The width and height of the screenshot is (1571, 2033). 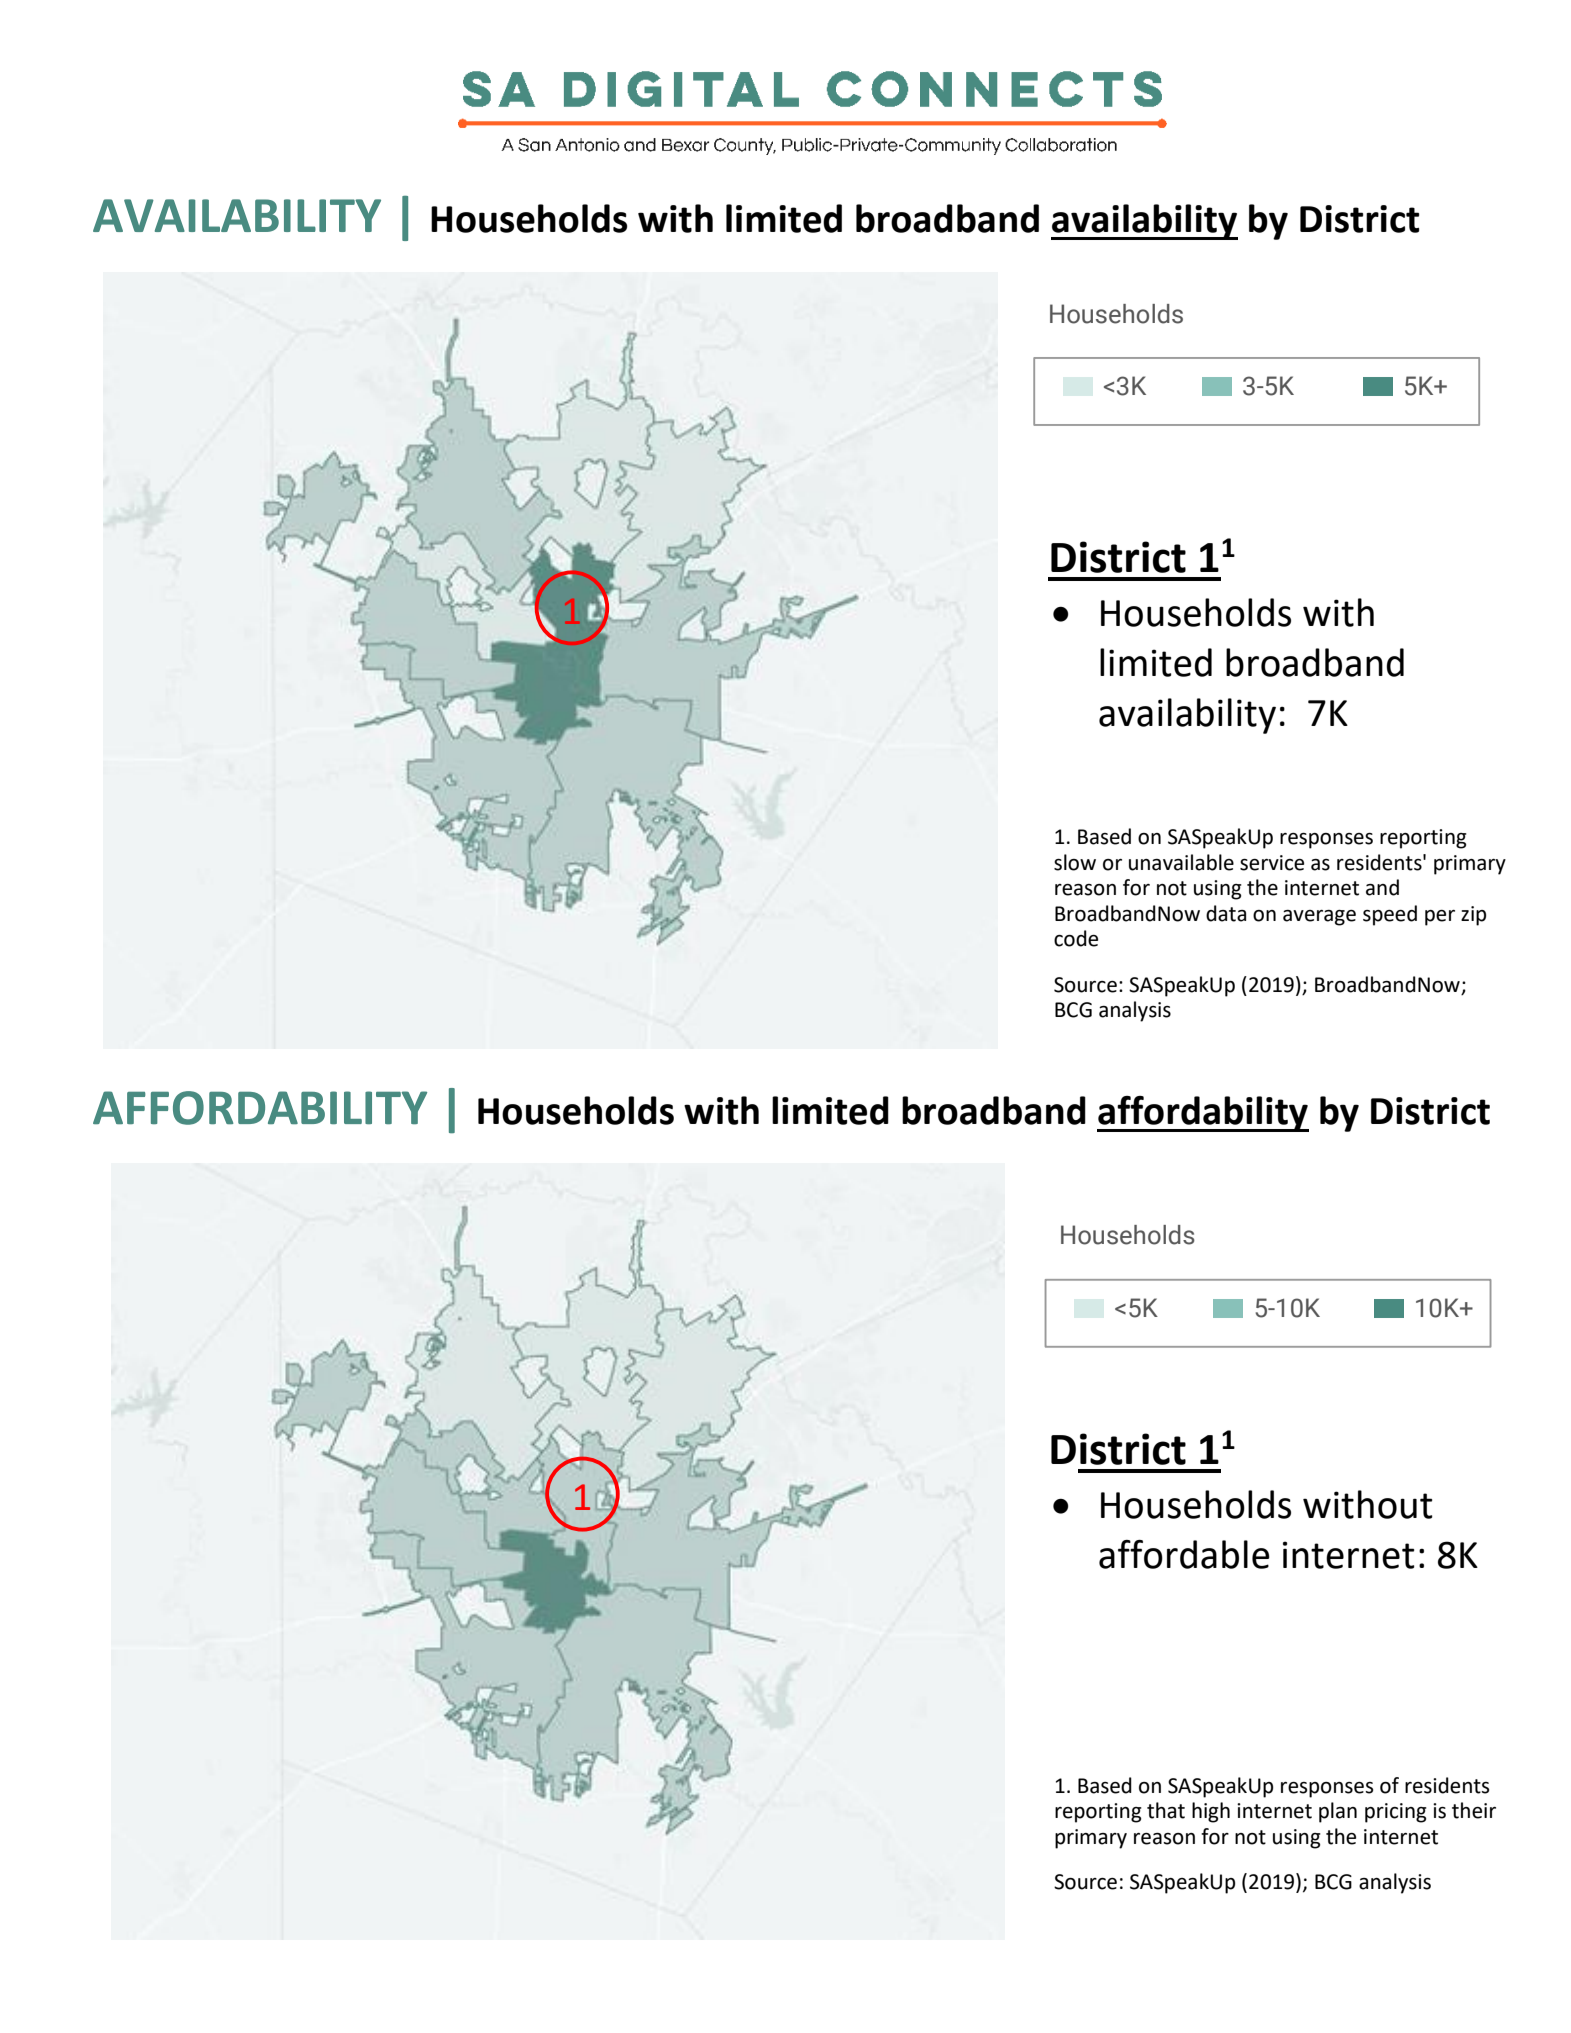 What do you see at coordinates (1440, 918) in the screenshot?
I see `per` at bounding box center [1440, 918].
